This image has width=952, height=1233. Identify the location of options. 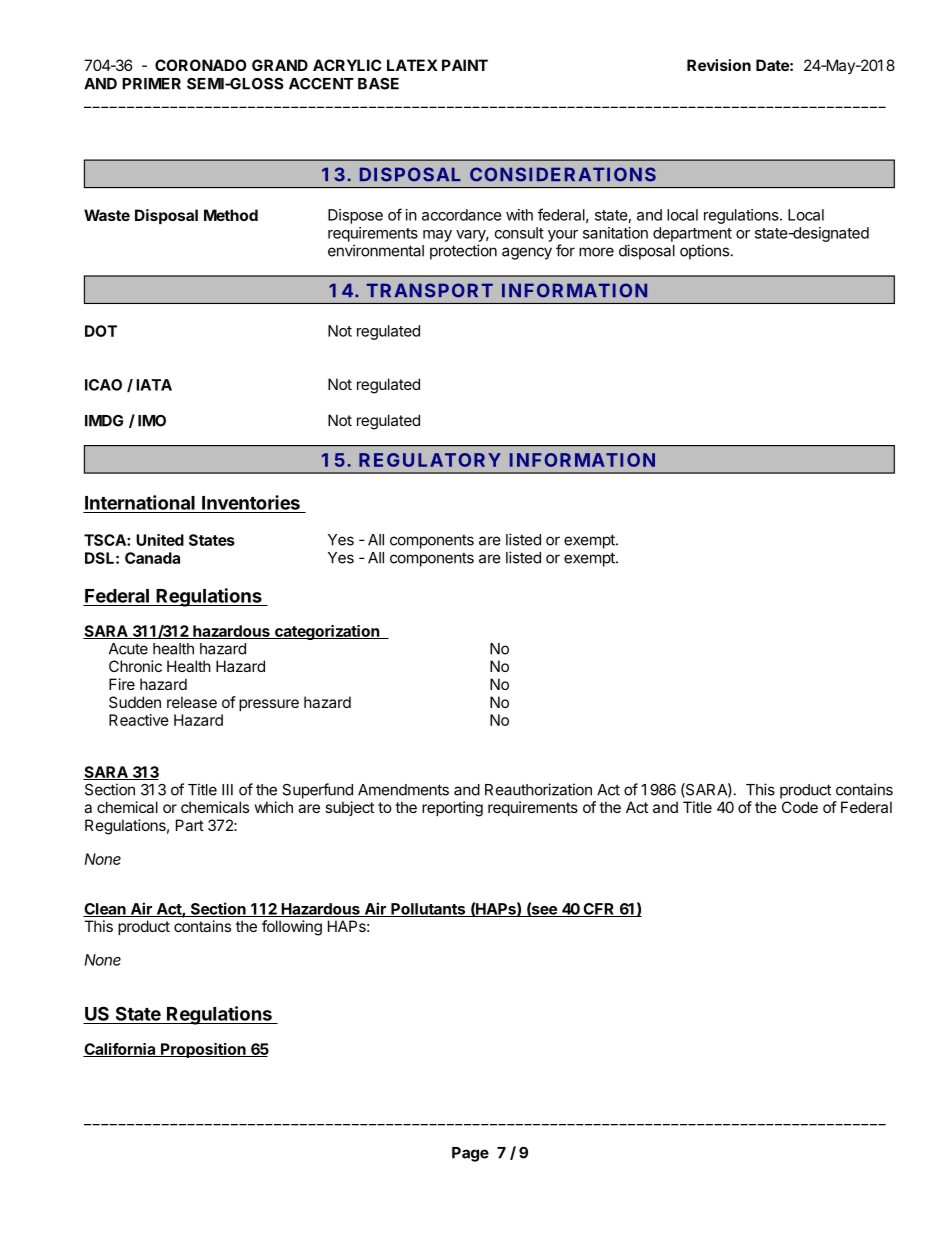
(704, 252).
